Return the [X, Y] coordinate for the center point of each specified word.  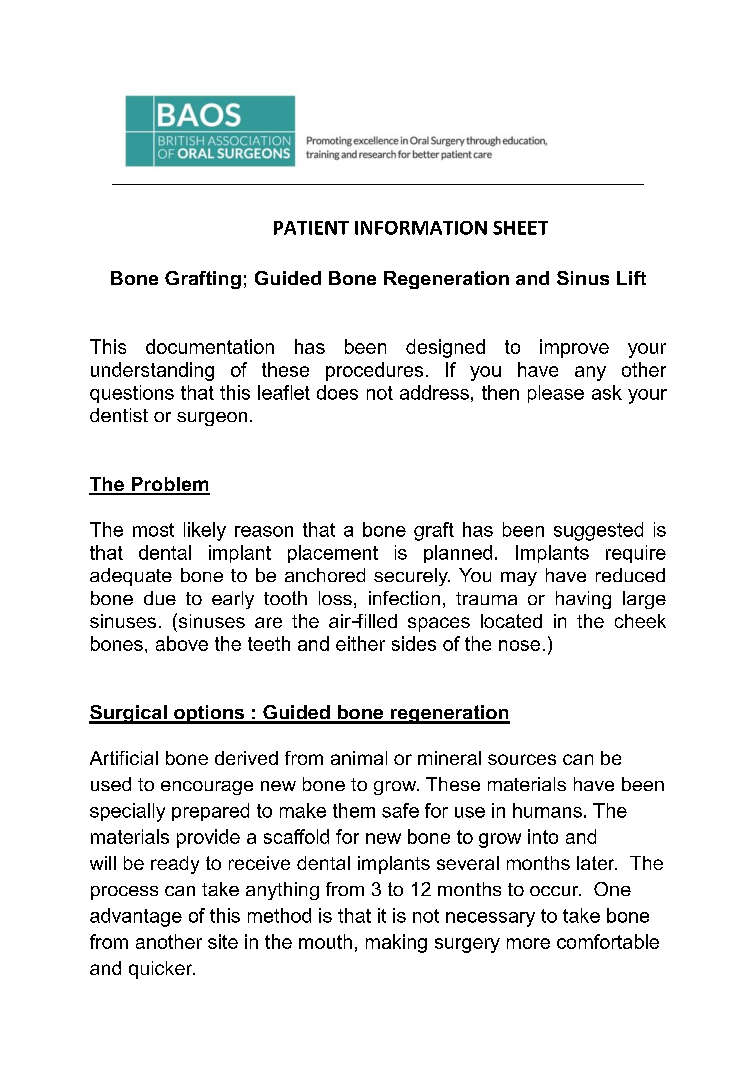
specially [127, 812]
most [153, 530]
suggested [598, 531]
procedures [374, 371]
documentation [210, 346]
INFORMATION [421, 228]
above [182, 643]
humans [547, 810]
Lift [631, 278]
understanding [152, 371]
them [354, 810]
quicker [162, 970]
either [360, 643]
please [556, 394]
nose [519, 645]
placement [333, 554]
